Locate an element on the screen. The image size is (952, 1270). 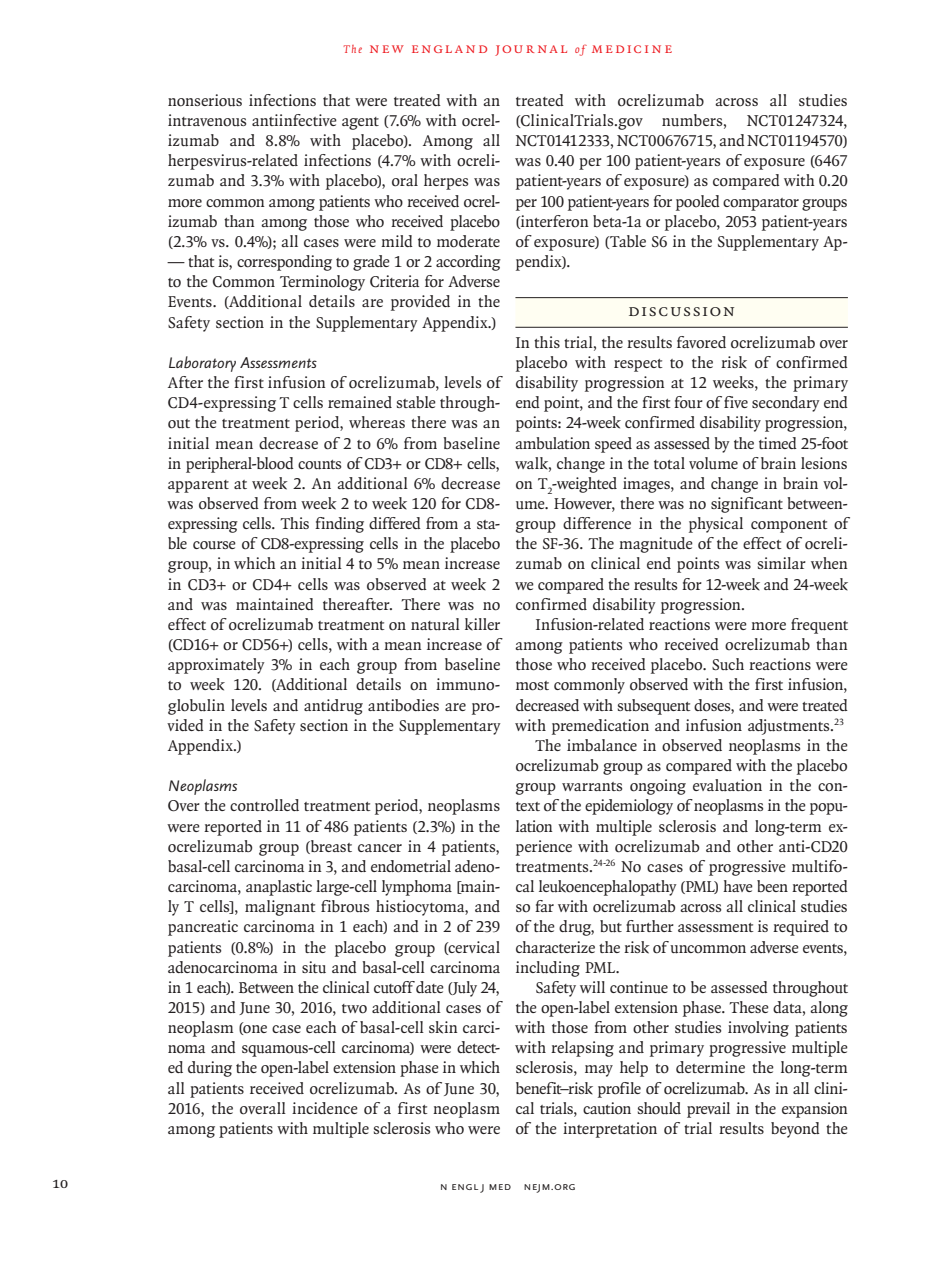
approximately is located at coordinates (216, 666).
